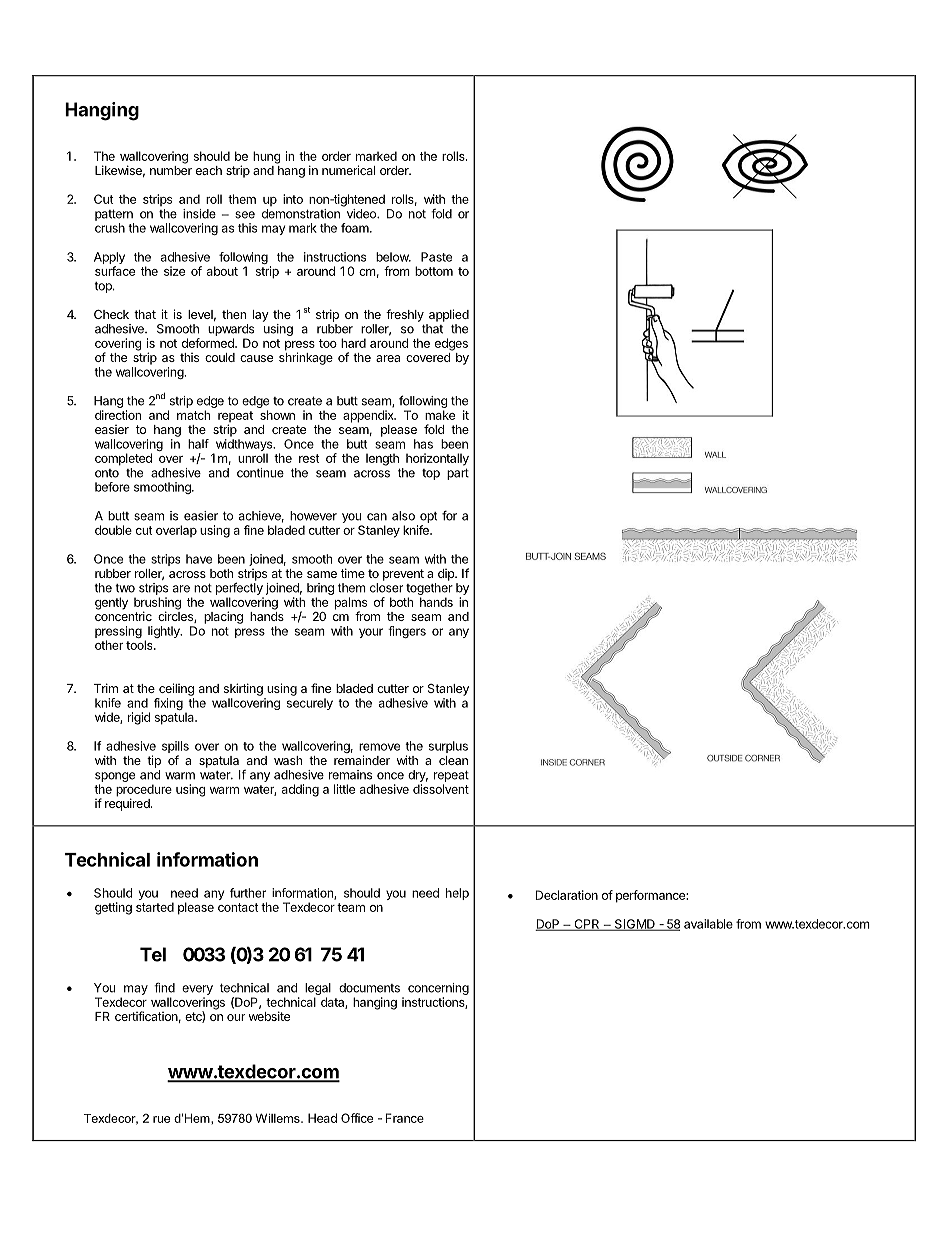 This document has width=952, height=1233. I want to click on dip, so click(447, 575).
